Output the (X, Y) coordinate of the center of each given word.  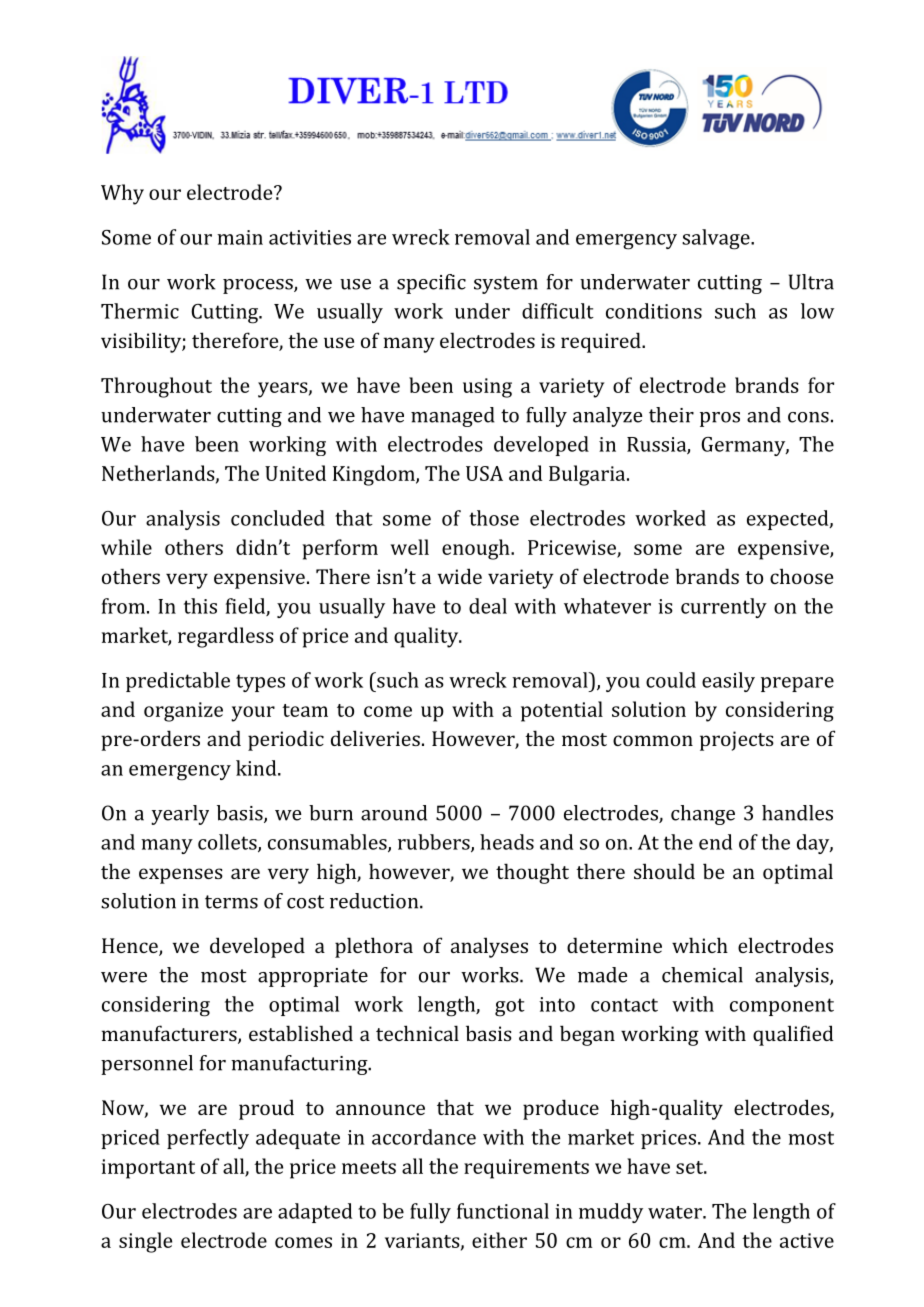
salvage (717, 239)
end (715, 842)
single (145, 1242)
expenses (181, 876)
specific (431, 284)
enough (477, 549)
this (200, 606)
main (240, 237)
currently (724, 608)
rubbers (435, 843)
